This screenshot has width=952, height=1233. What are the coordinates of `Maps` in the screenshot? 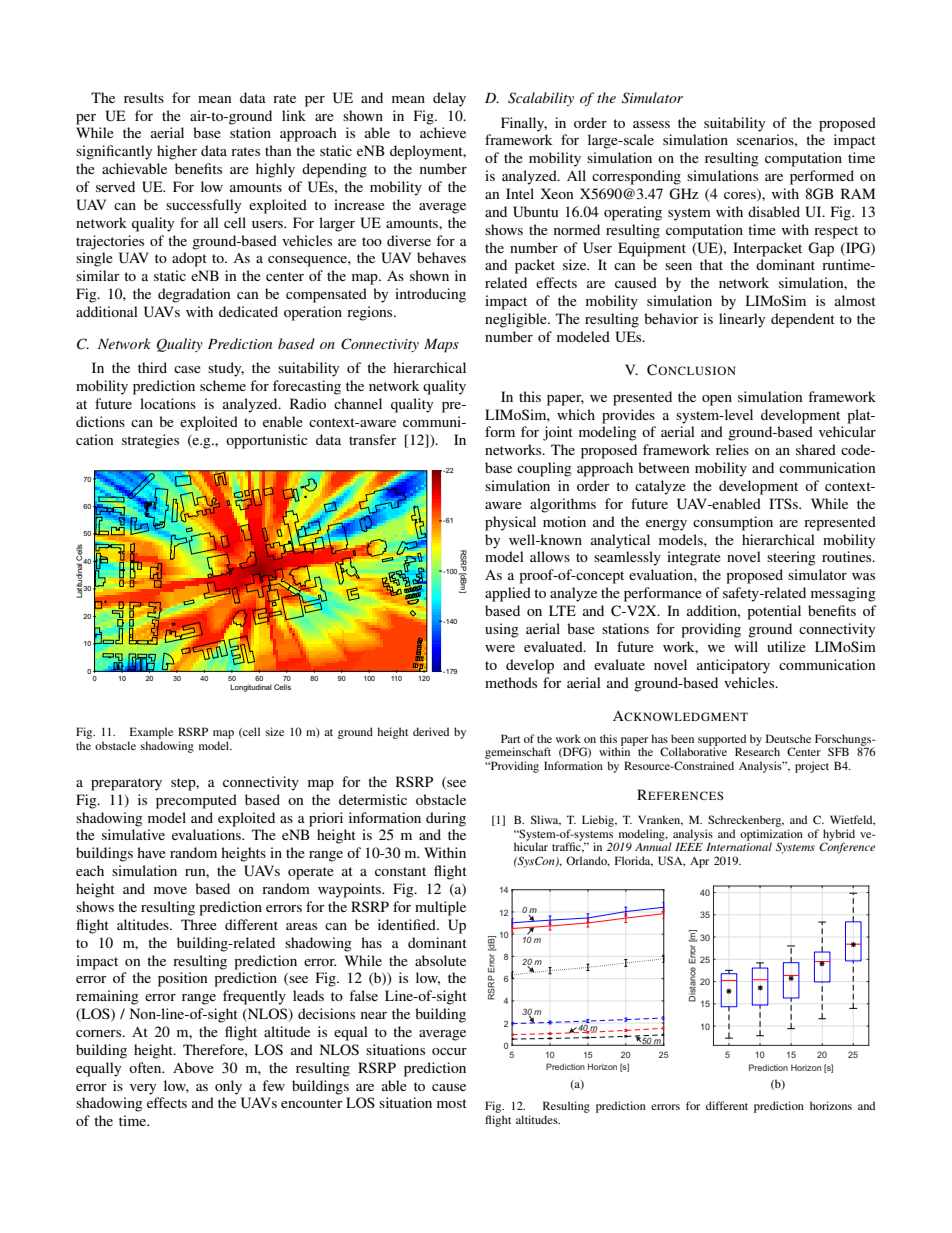 It's located at (441, 346).
